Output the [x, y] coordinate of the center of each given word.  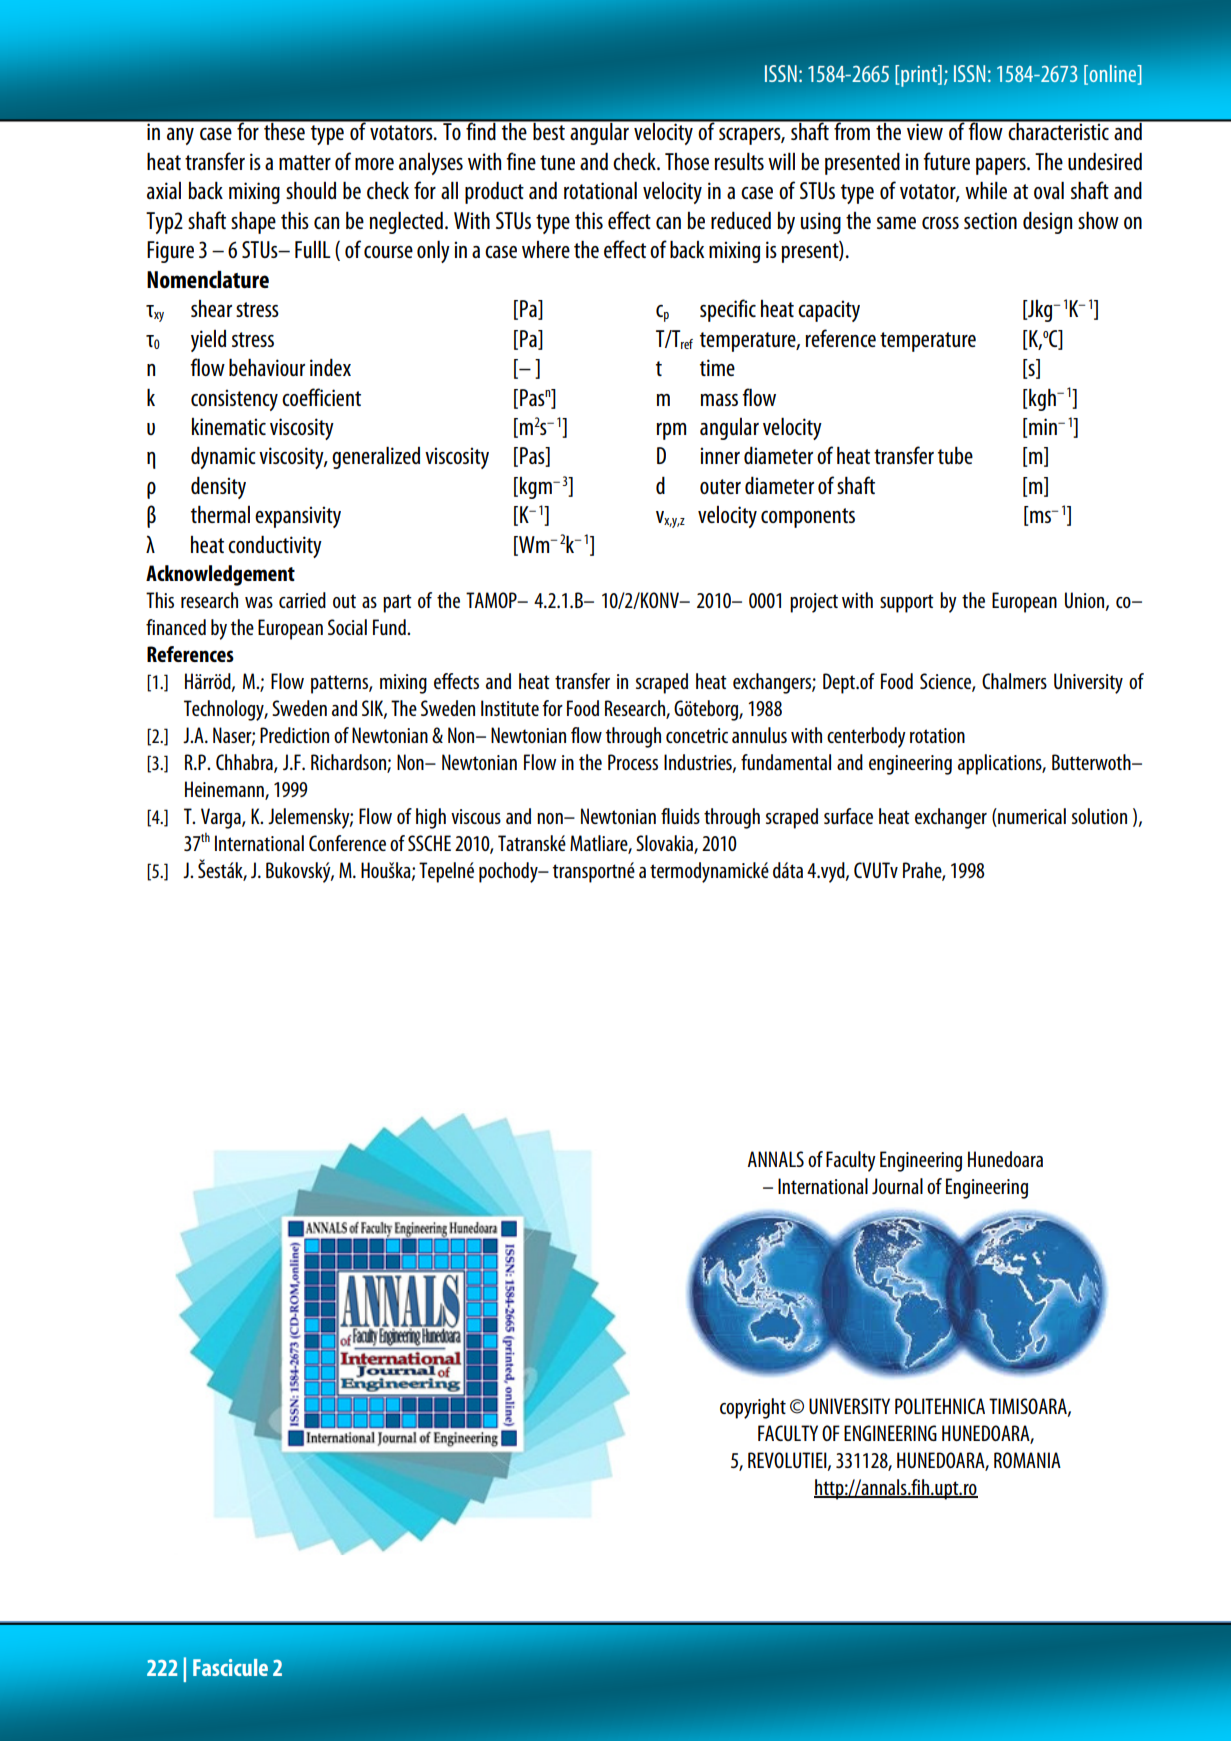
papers [1002, 166]
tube [955, 455]
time [717, 367]
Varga [222, 818]
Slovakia [665, 844]
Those [687, 161]
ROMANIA [1027, 1460]
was [259, 602]
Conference [347, 843]
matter [305, 162]
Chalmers [1014, 681]
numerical [1031, 816]
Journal [897, 1186]
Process [633, 762]
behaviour [267, 367]
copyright [753, 1408]
